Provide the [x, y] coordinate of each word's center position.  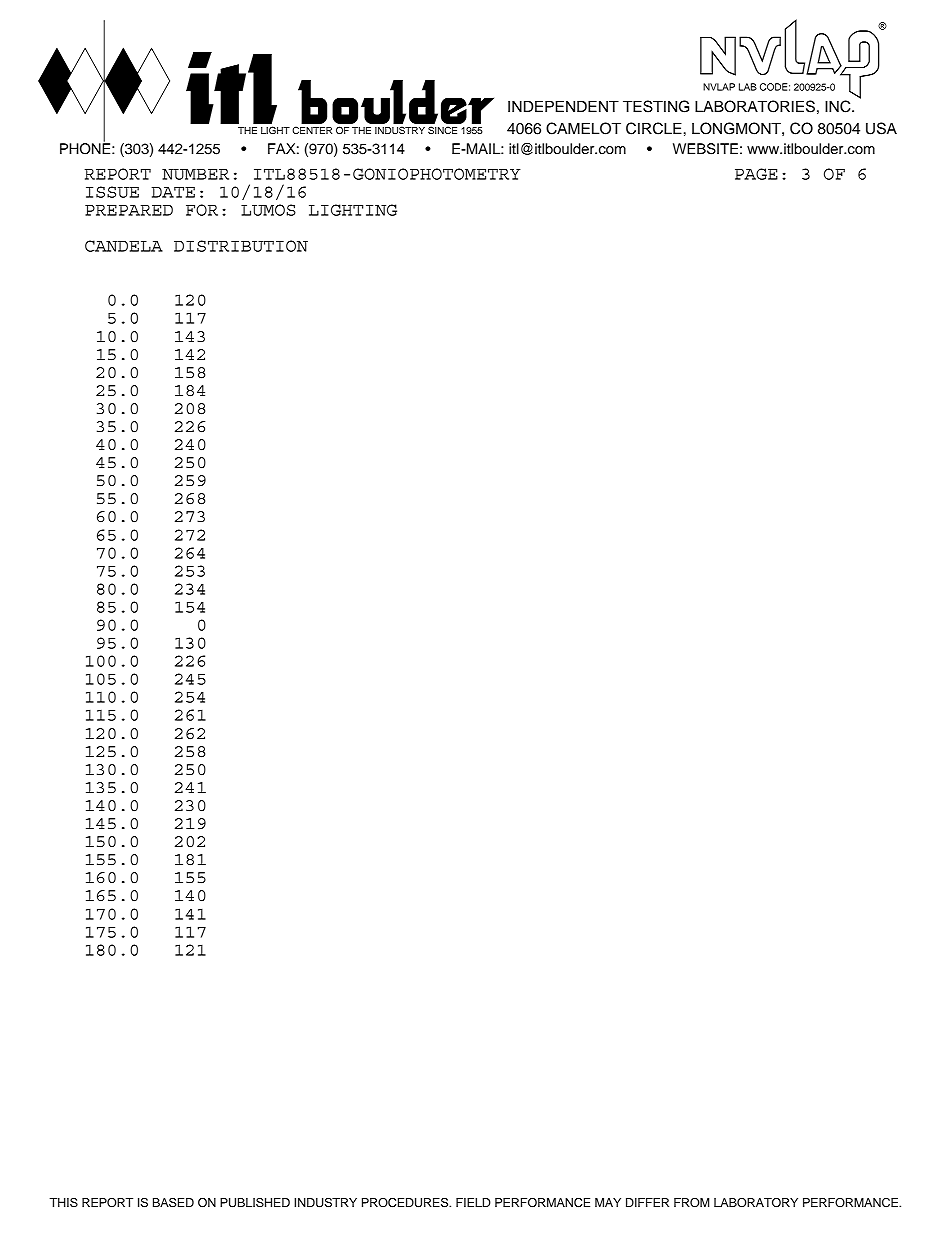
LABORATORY [756, 1203]
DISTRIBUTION [241, 246]
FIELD [473, 1202]
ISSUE [112, 192]
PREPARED [129, 210]
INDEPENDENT [563, 106]
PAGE [756, 174]
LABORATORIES [755, 106]
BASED [173, 1203]
